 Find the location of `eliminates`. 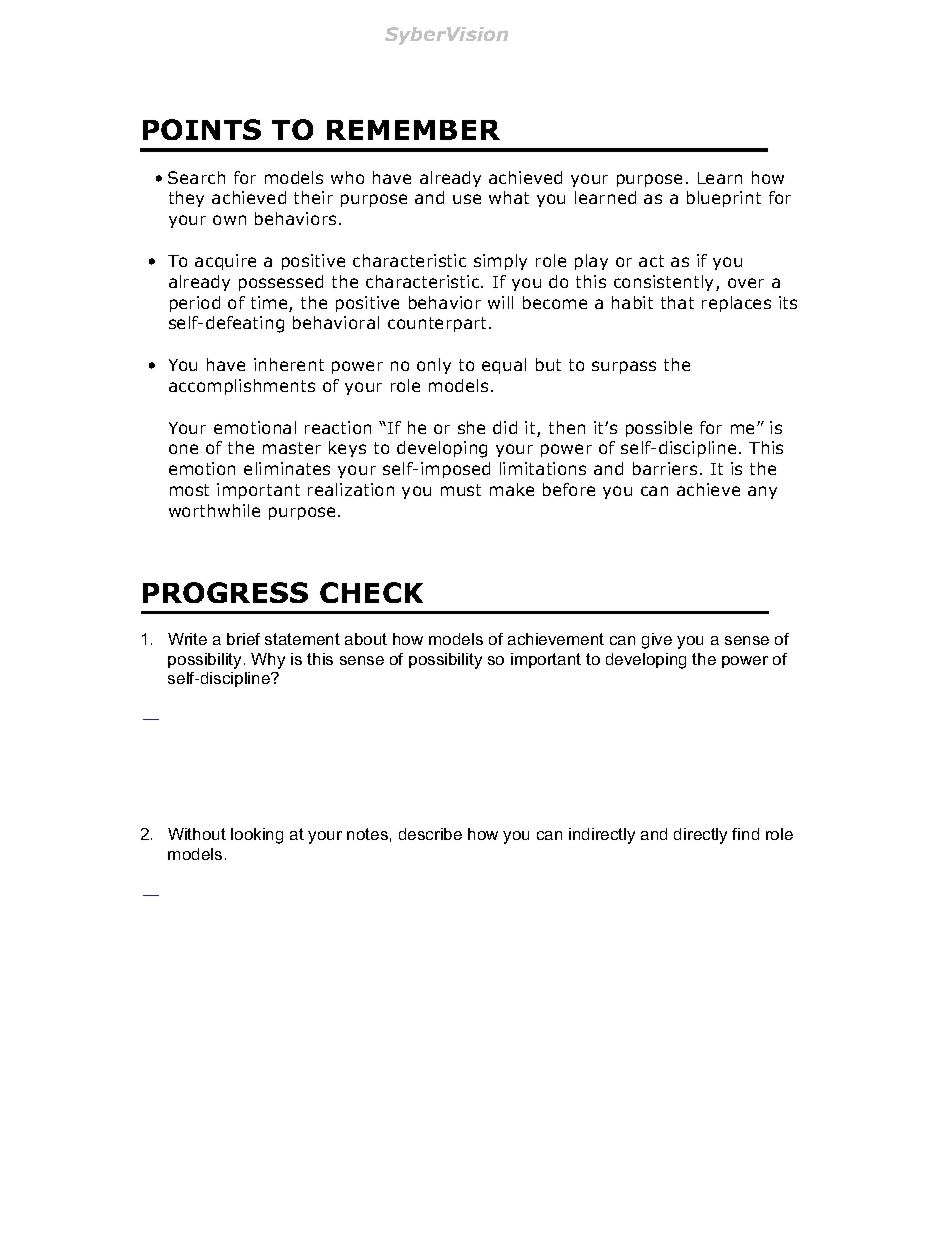

eliminates is located at coordinates (287, 468).
